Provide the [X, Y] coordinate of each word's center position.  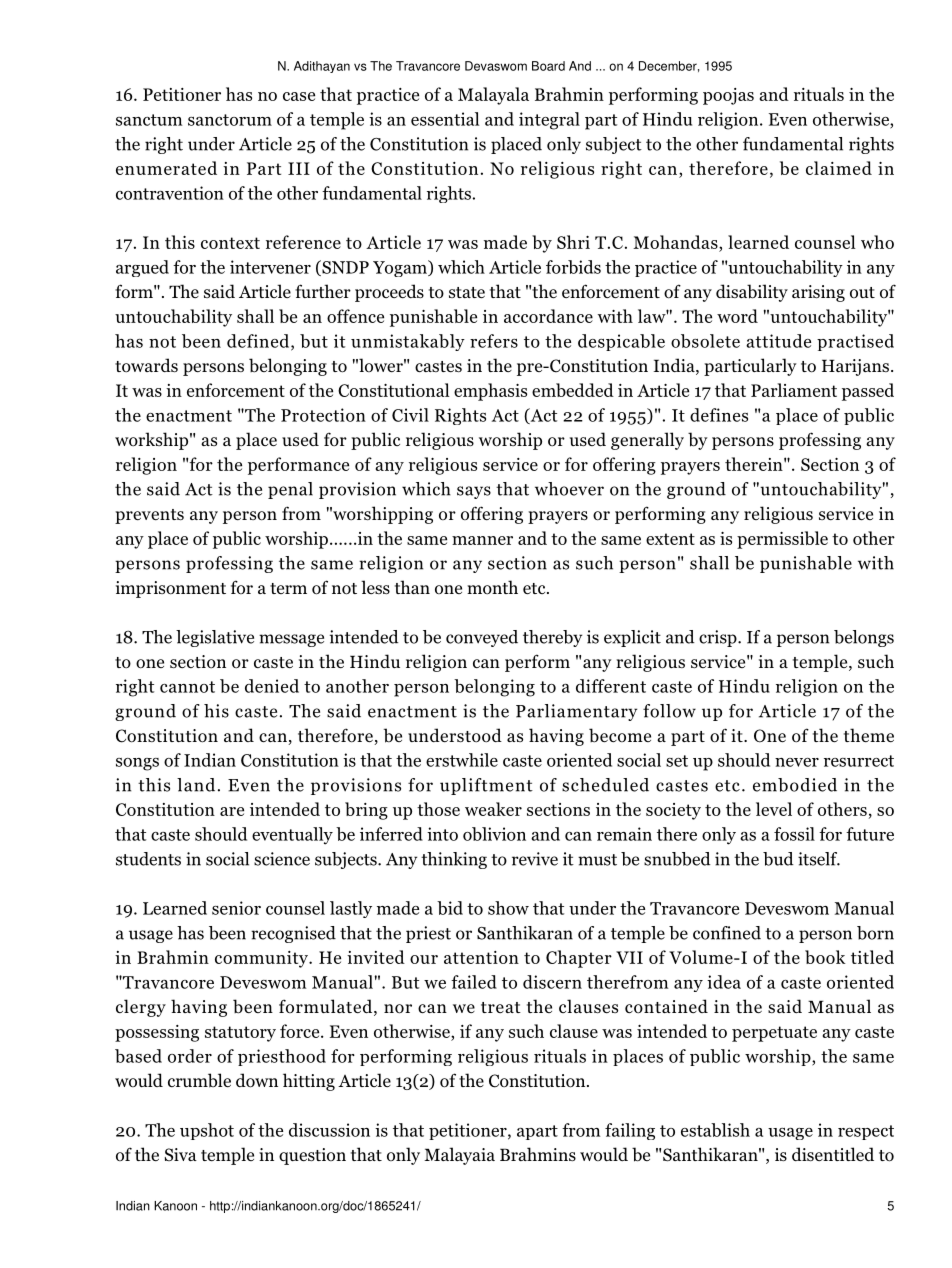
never [797, 762]
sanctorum [230, 120]
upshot [207, 1131]
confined [727, 933]
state [467, 293]
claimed [839, 168]
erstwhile [462, 760]
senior [236, 908]
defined [259, 342]
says [474, 492]
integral [549, 121]
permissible [782, 540]
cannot [187, 687]
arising [818, 293]
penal [290, 490]
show [508, 908]
